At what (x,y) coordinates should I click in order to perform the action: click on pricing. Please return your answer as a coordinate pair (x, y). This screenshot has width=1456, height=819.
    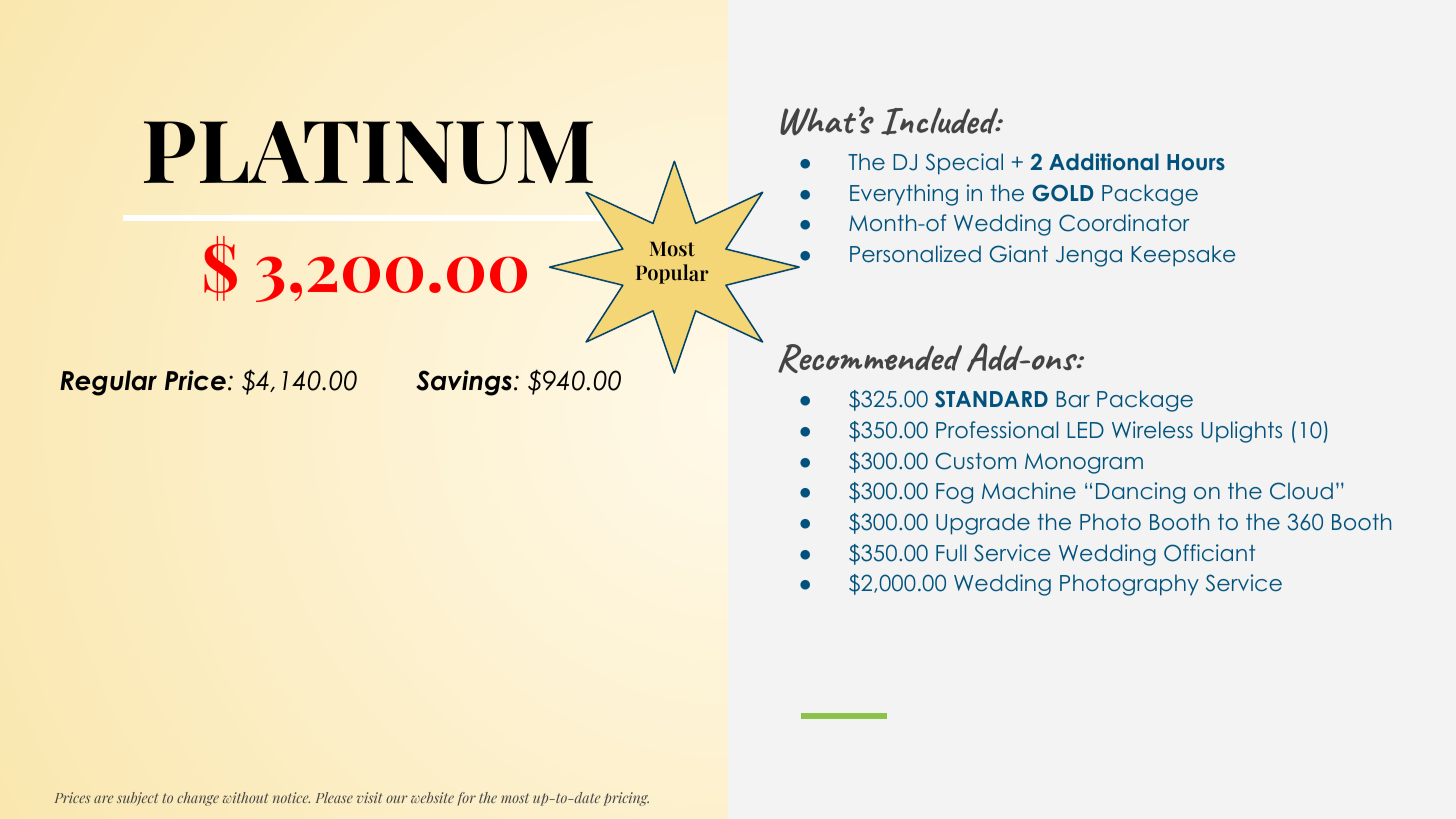
    Looking at the image, I should click on (626, 799).
